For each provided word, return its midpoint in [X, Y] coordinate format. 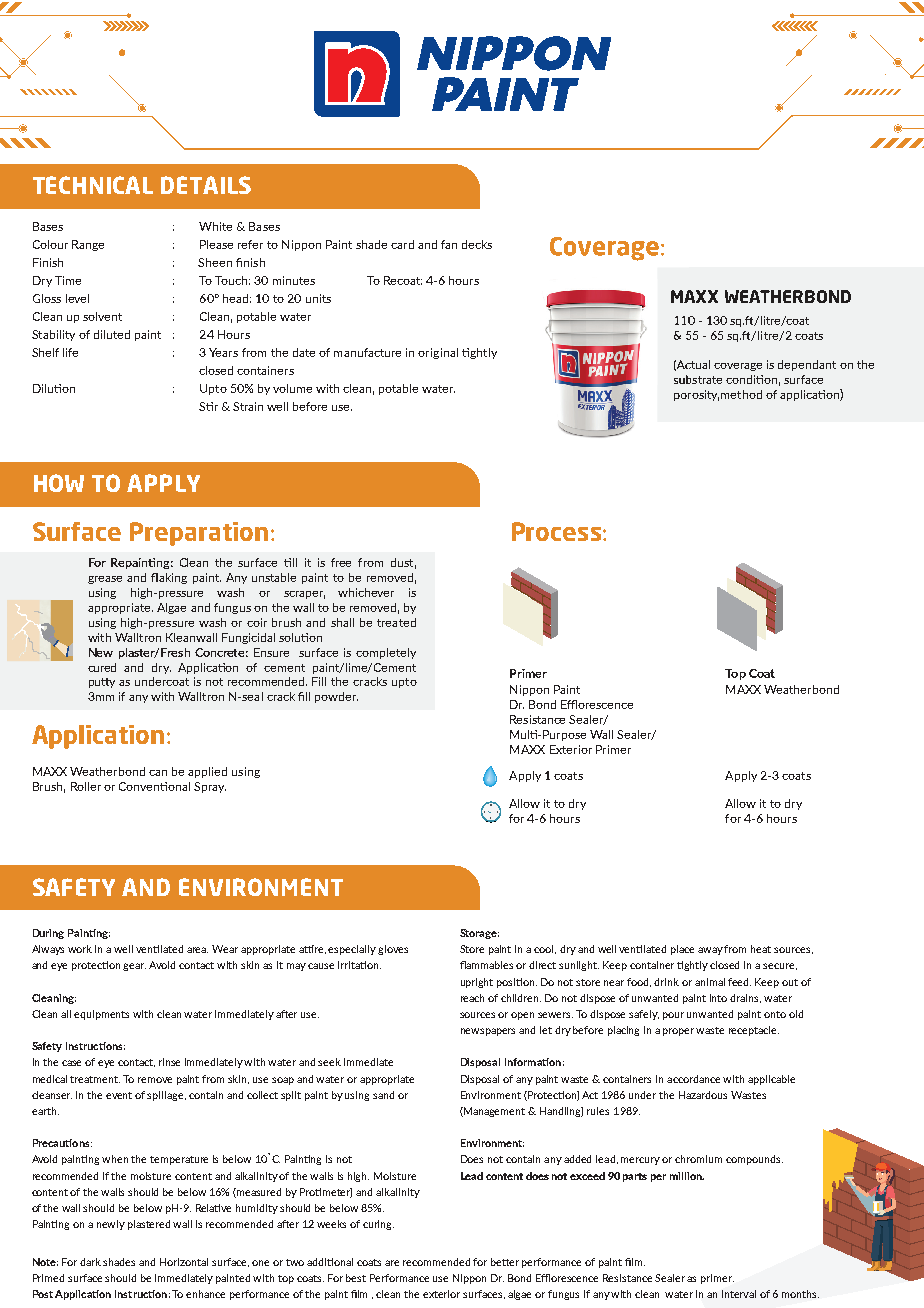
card [402, 244]
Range [88, 245]
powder [336, 697]
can [158, 773]
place [682, 950]
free [341, 562]
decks [477, 244]
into [718, 998]
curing [378, 1225]
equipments [101, 1015]
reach [472, 998]
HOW [59, 483]
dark [90, 1262]
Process [558, 531]
